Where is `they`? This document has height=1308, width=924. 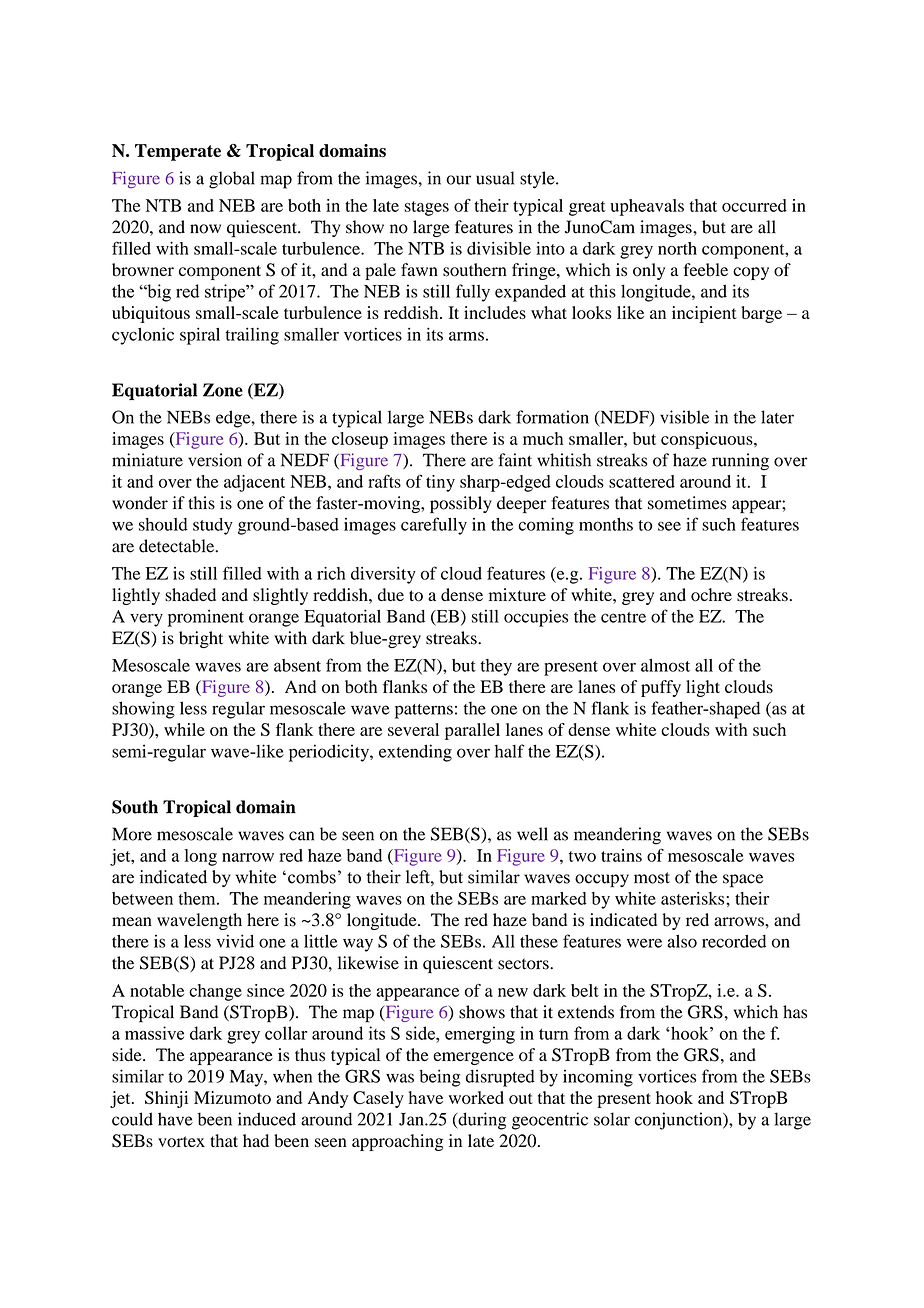 they is located at coordinates (496, 667).
